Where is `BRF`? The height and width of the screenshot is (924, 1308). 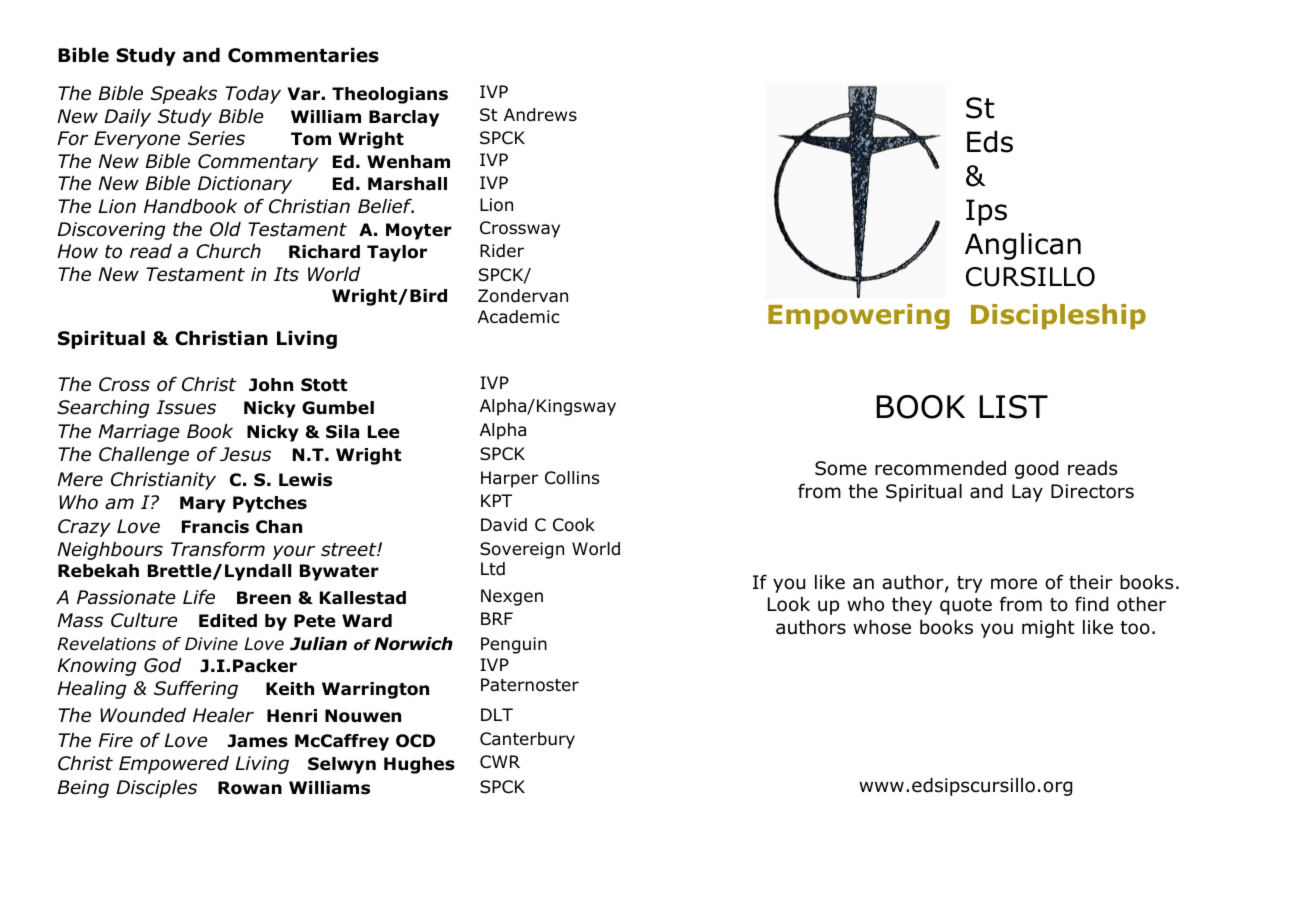
BRF is located at coordinates (497, 618).
